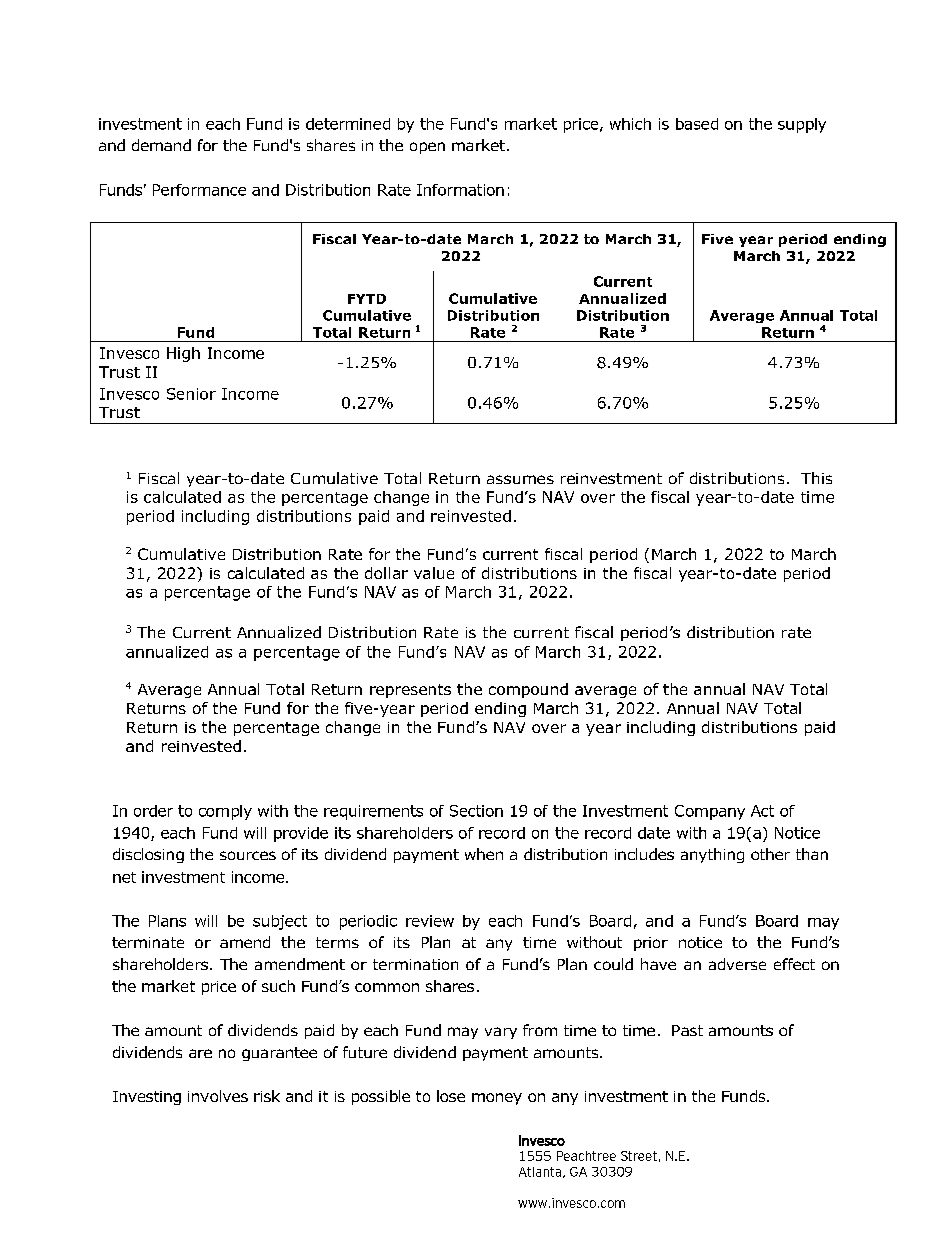 The image size is (952, 1233). I want to click on money, so click(497, 1099).
